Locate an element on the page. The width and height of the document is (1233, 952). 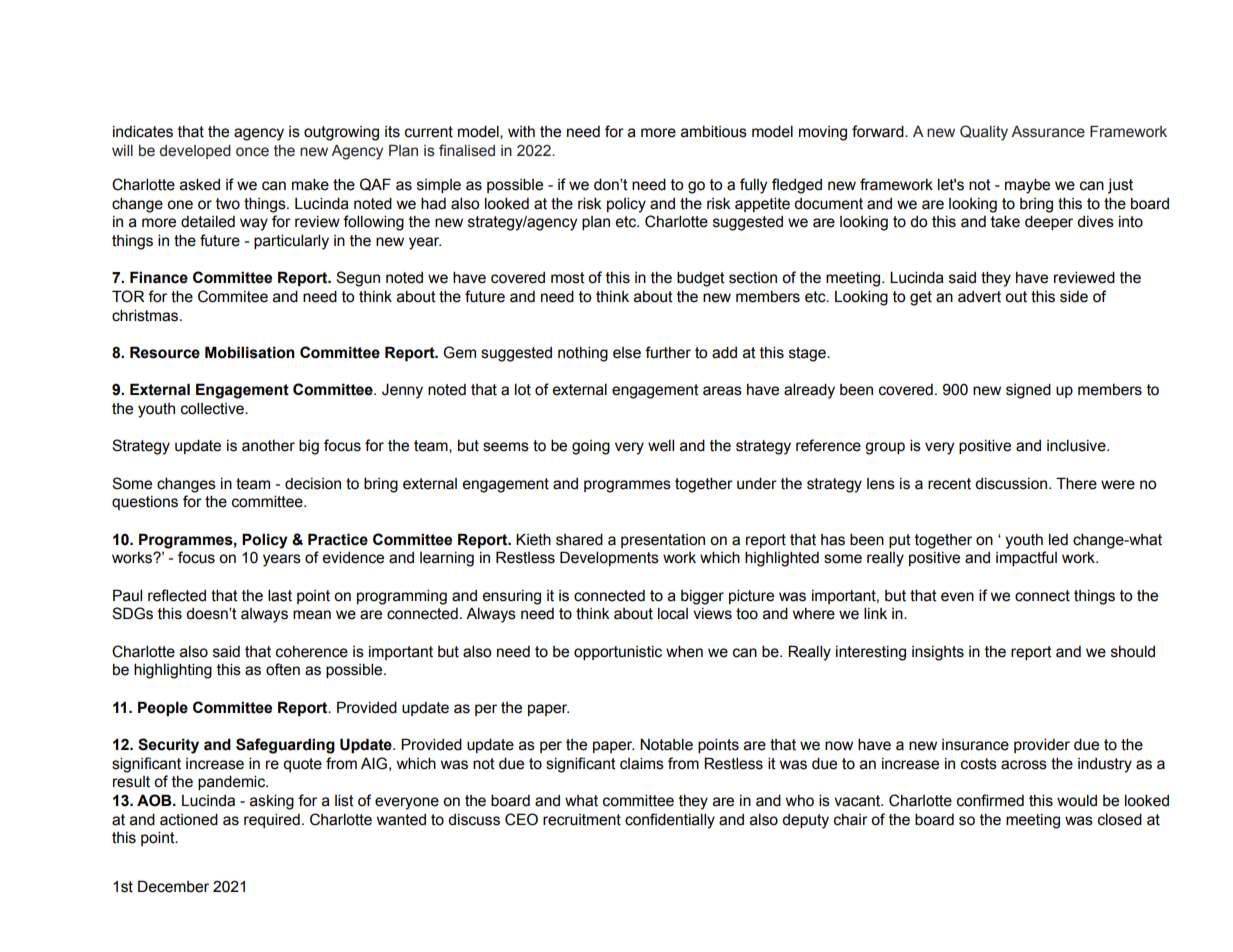
closed is located at coordinates (1120, 819).
